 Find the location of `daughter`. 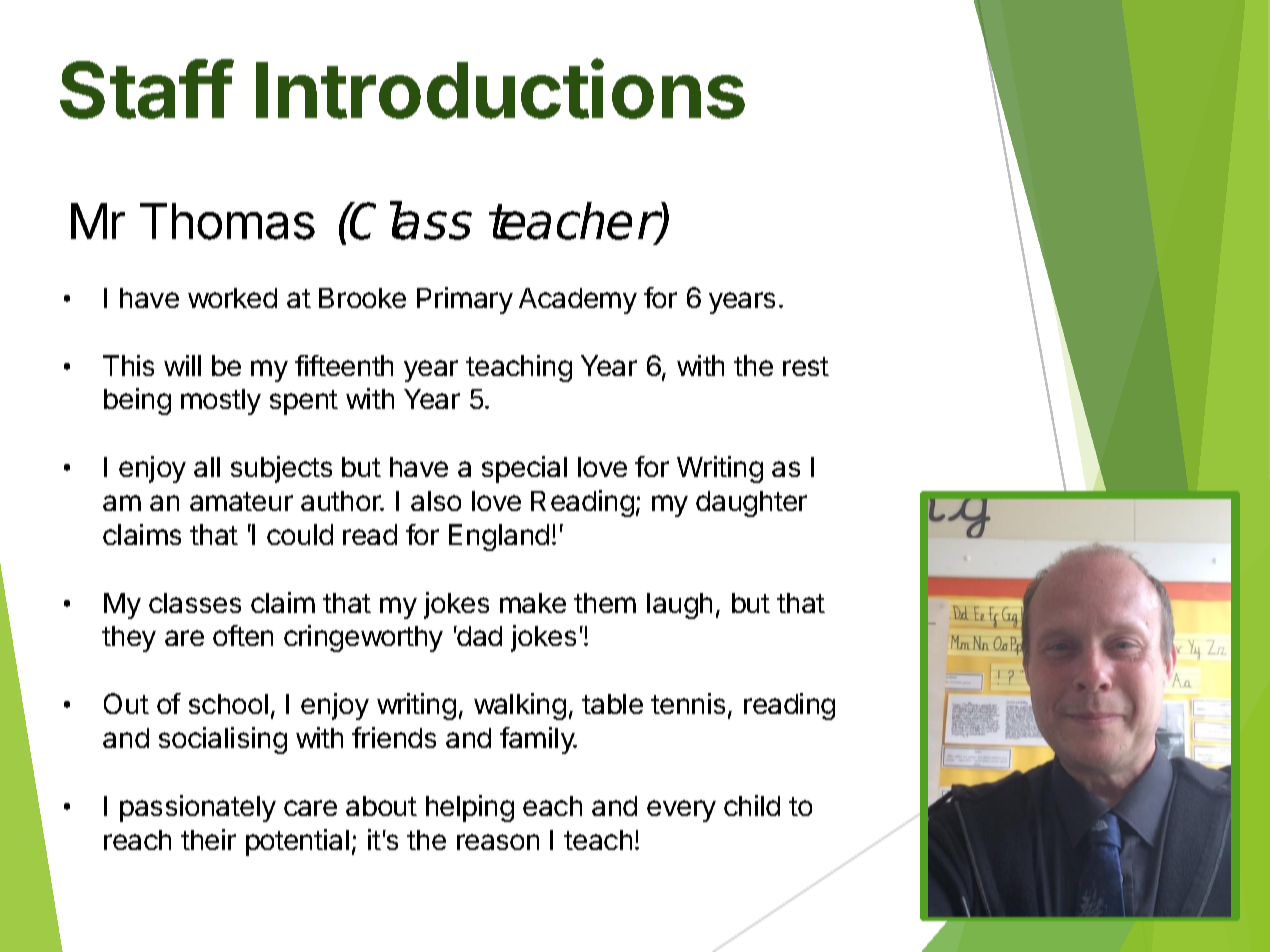

daughter is located at coordinates (751, 504).
